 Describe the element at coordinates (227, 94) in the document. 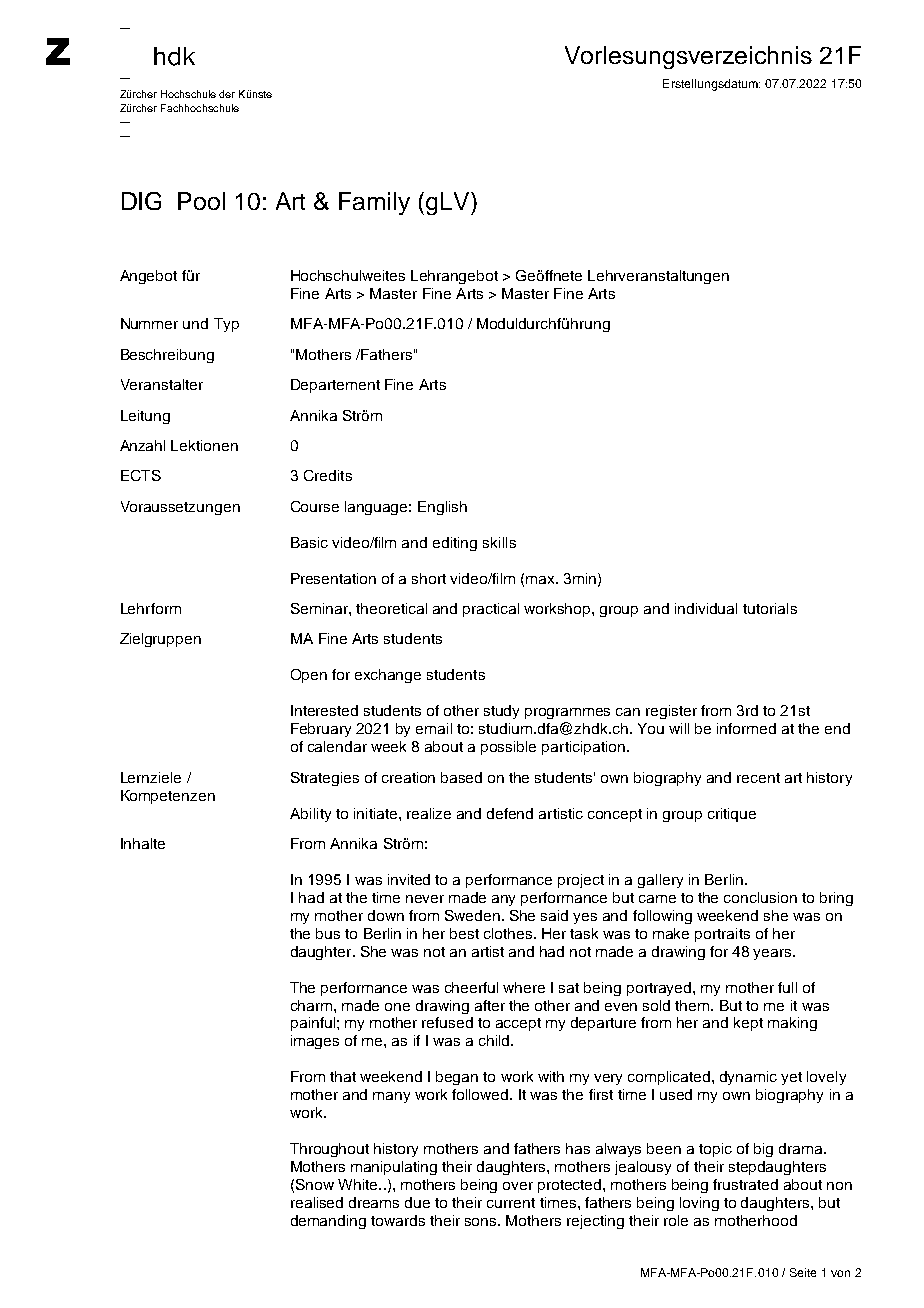

I see `der` at that location.
